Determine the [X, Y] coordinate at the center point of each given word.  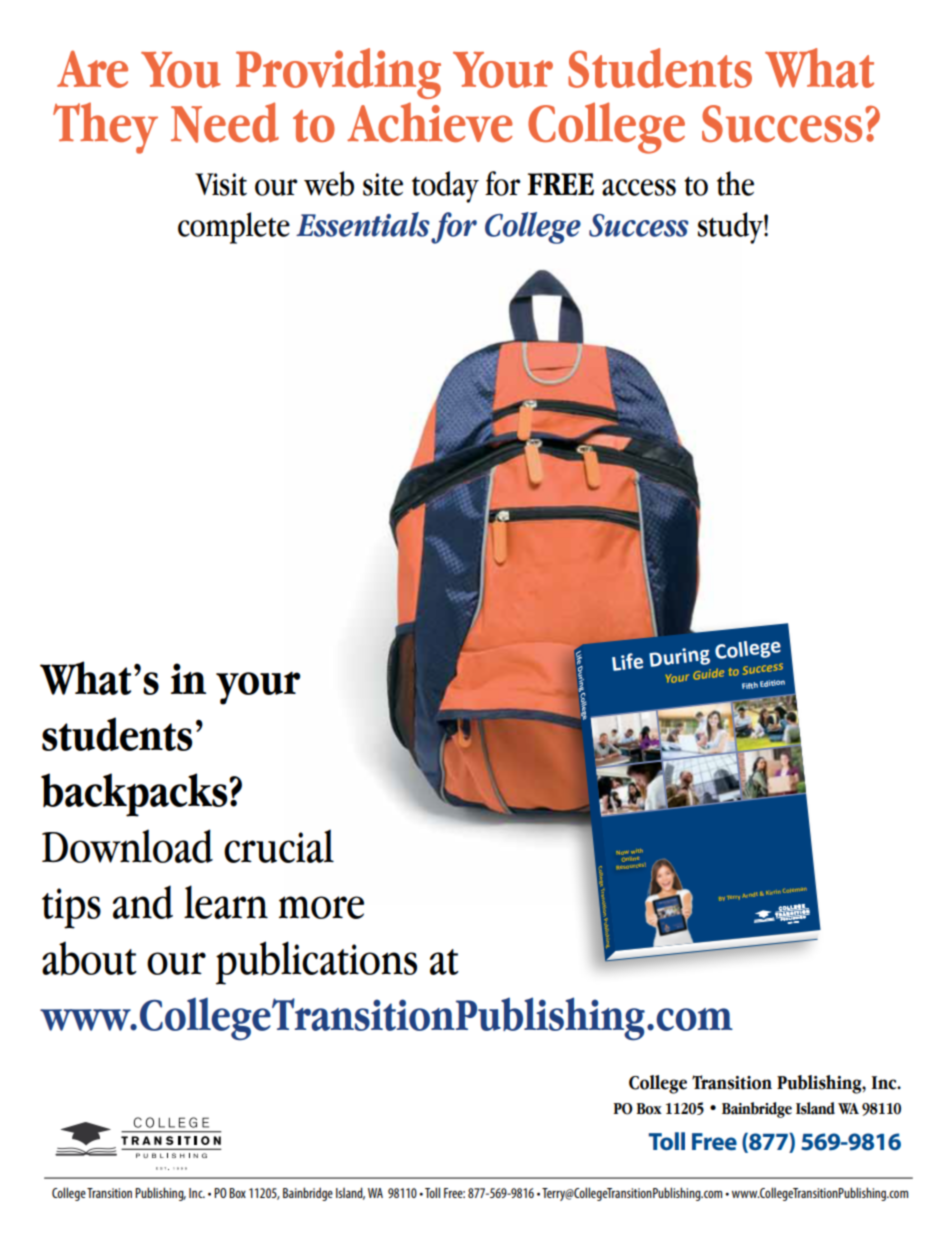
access [639, 187]
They [105, 128]
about [89, 958]
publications [316, 963]
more [321, 907]
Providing [338, 73]
